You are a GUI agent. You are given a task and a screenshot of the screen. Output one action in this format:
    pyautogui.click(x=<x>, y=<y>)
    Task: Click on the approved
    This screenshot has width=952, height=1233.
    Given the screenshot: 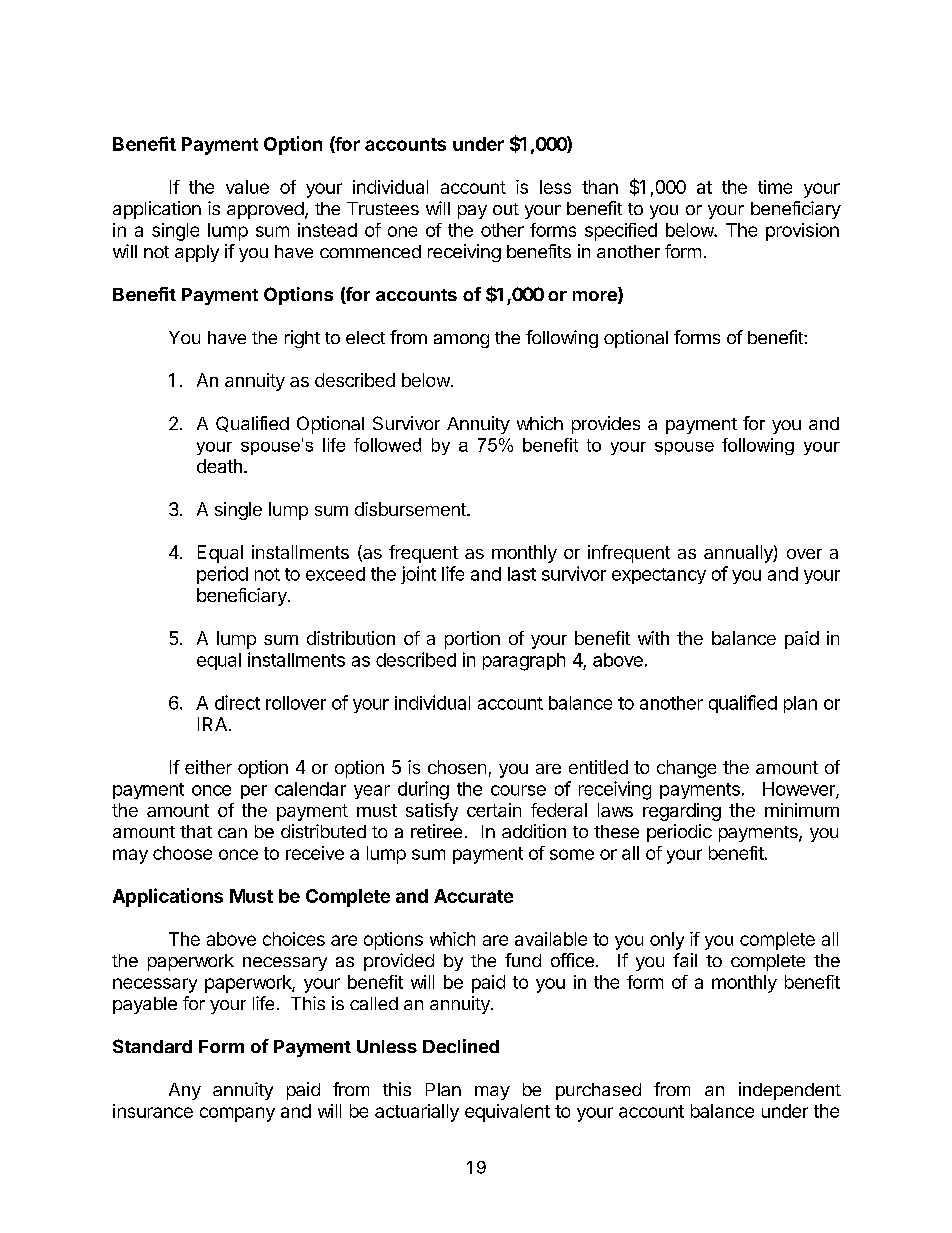 What is the action you would take?
    pyautogui.click(x=265, y=210)
